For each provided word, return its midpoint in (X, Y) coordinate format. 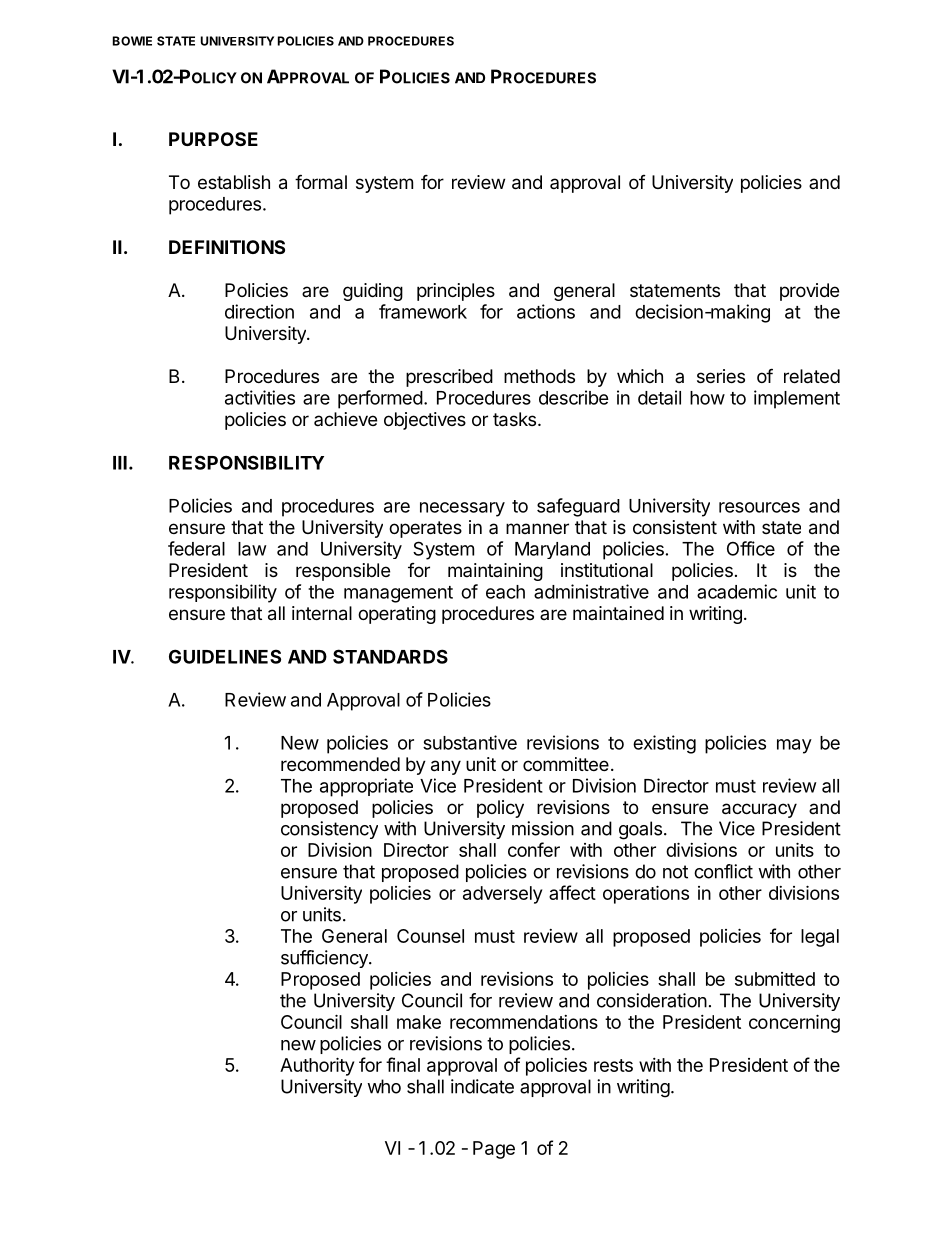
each (505, 592)
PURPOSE (213, 139)
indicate (482, 1086)
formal (321, 182)
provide (809, 292)
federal (196, 548)
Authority (317, 1066)
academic (737, 591)
